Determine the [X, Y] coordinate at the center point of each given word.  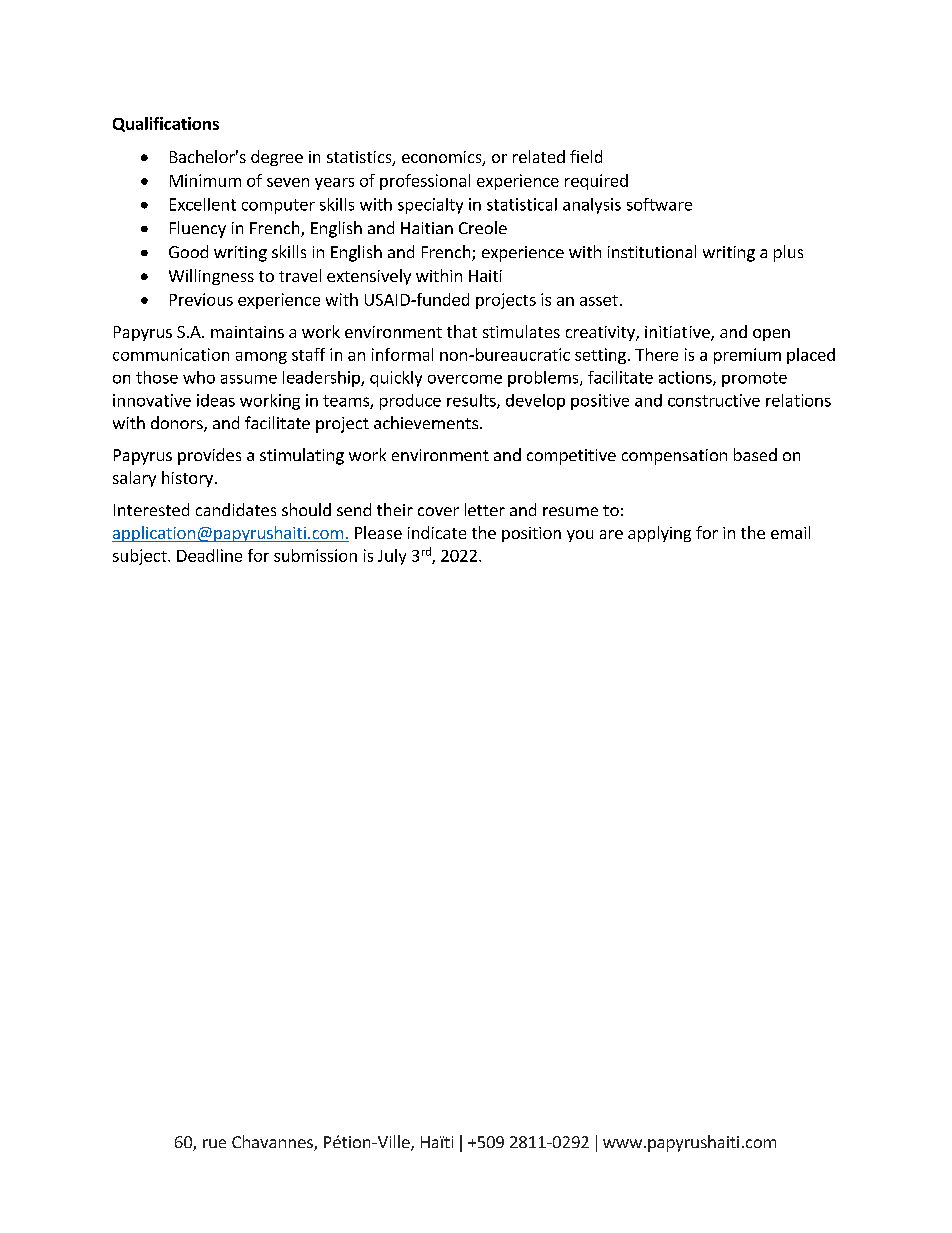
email [790, 532]
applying [659, 534]
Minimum [205, 180]
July [392, 557]
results [472, 401]
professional [425, 182]
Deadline [209, 555]
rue [214, 1143]
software [659, 204]
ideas [216, 400]
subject [141, 557]
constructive [714, 400]
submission [315, 555]
